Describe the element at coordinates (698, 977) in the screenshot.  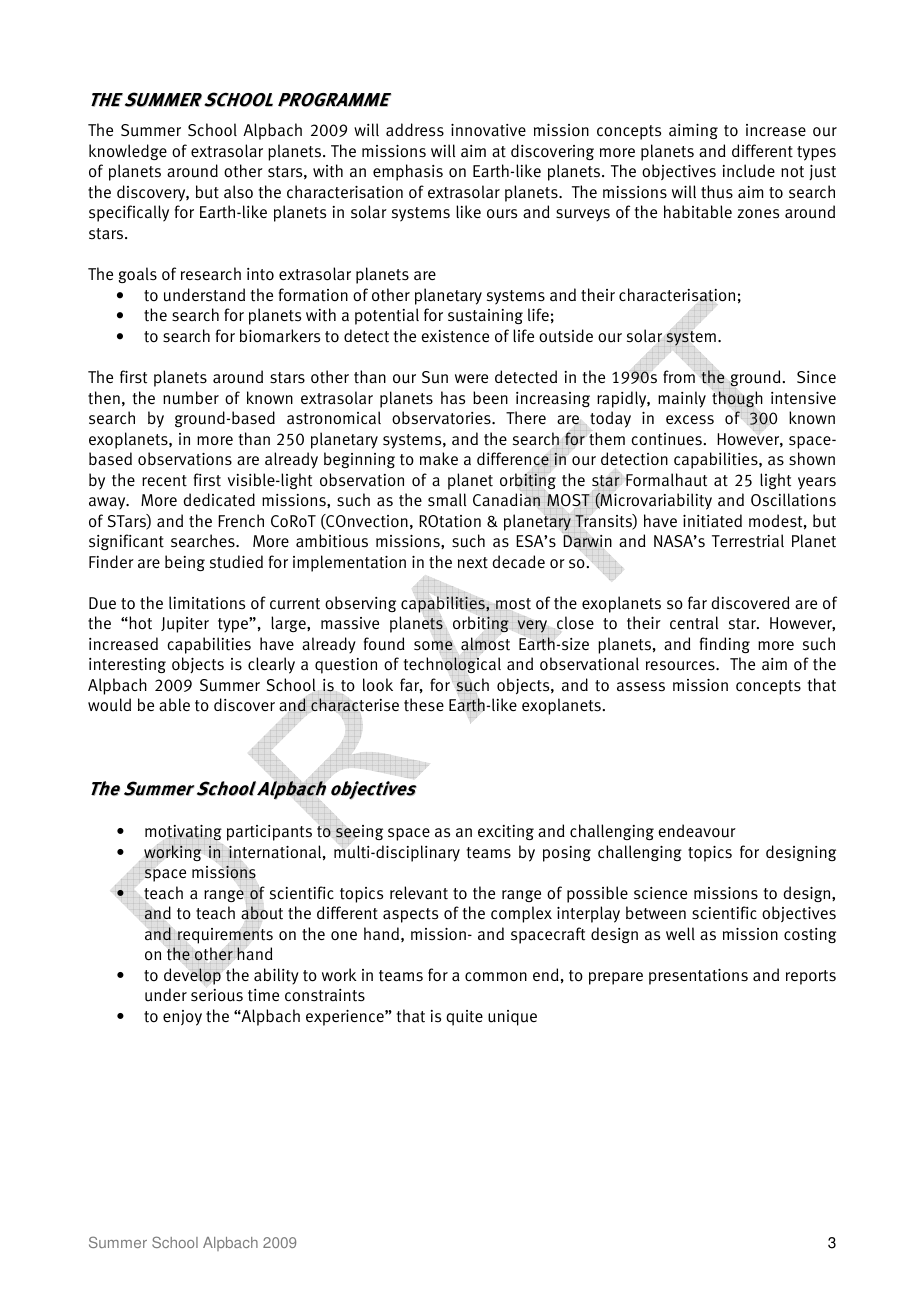
I see `presentations` at that location.
